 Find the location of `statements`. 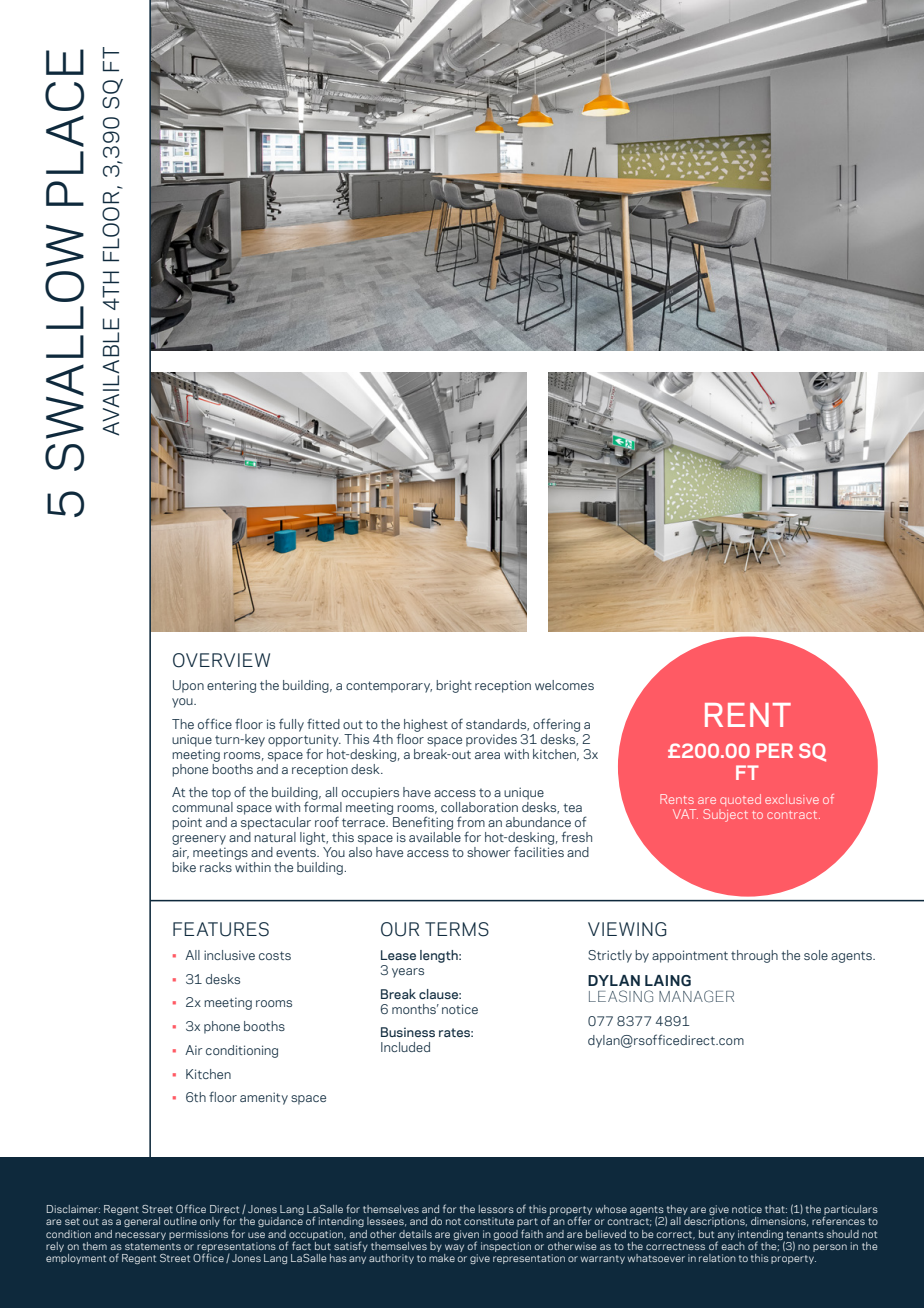

statements is located at coordinates (153, 1246).
